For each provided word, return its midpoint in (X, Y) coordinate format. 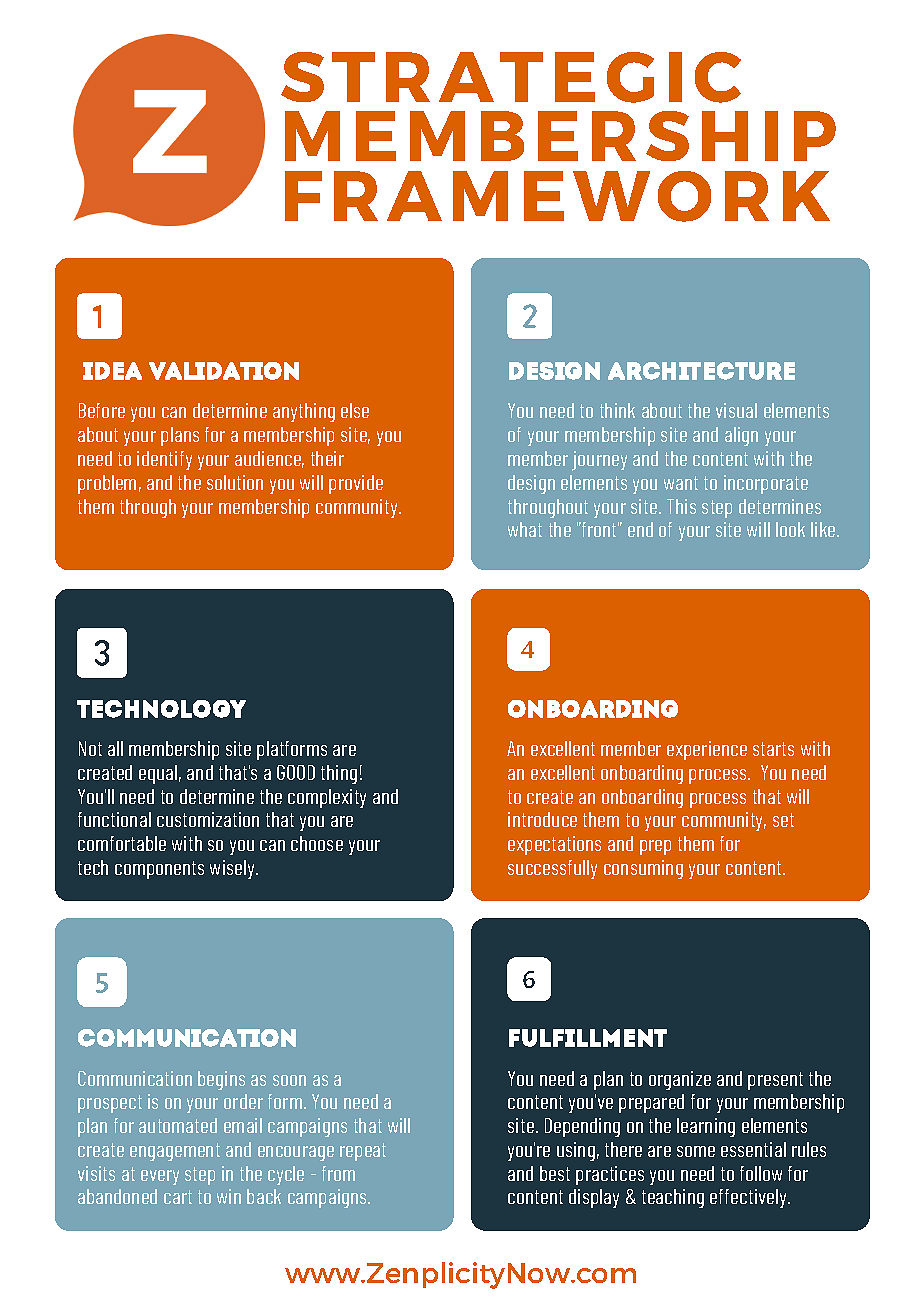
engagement (175, 1152)
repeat (363, 1152)
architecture (701, 371)
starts (773, 749)
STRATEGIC (511, 77)
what (525, 529)
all (115, 748)
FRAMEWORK (557, 196)
